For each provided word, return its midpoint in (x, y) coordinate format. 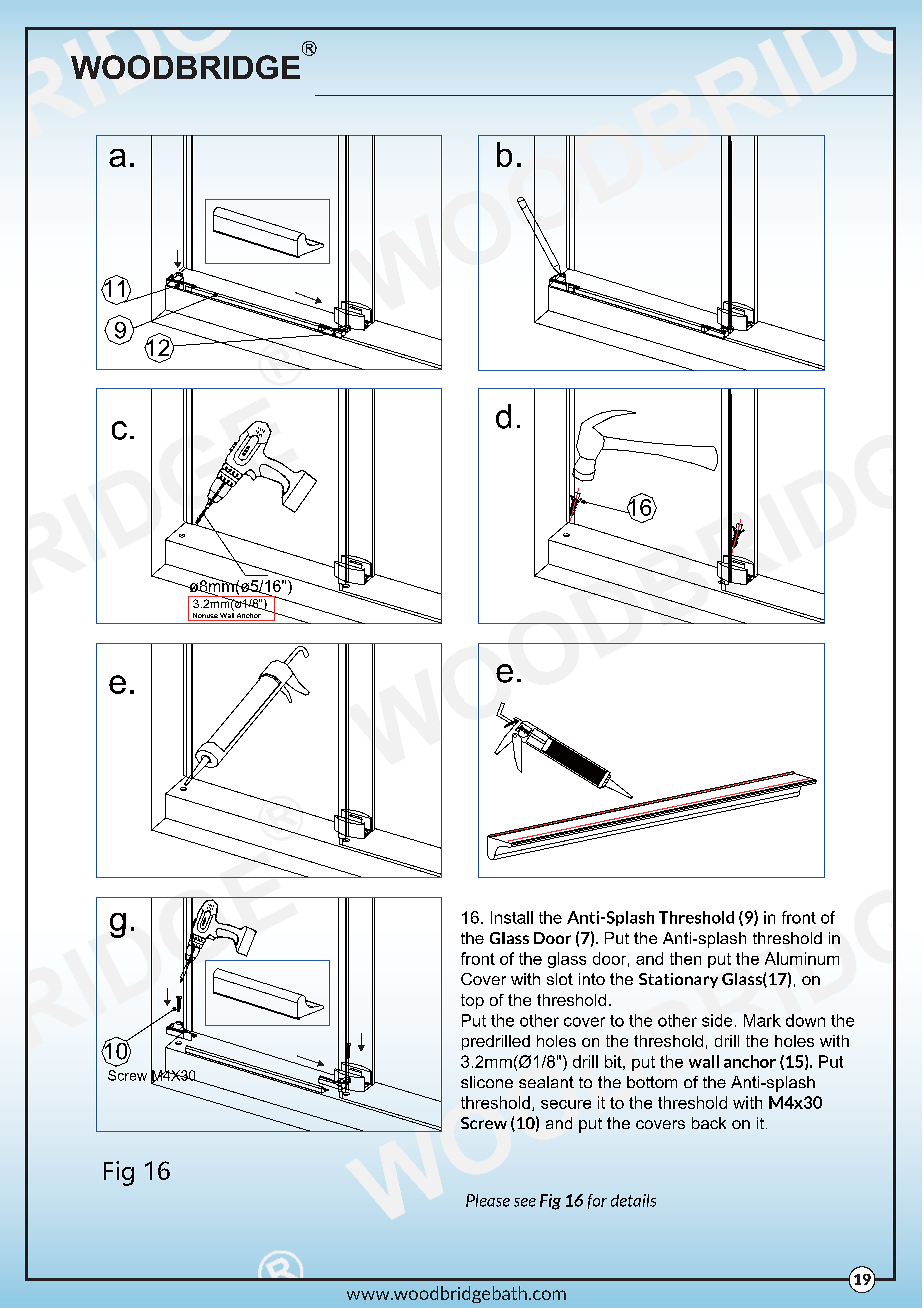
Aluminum (802, 958)
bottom (652, 1082)
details (633, 1200)
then (685, 958)
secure (566, 1104)
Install (512, 917)
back (709, 1123)
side (717, 1020)
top (472, 1001)
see (525, 1202)
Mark (762, 1020)
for (597, 1201)
